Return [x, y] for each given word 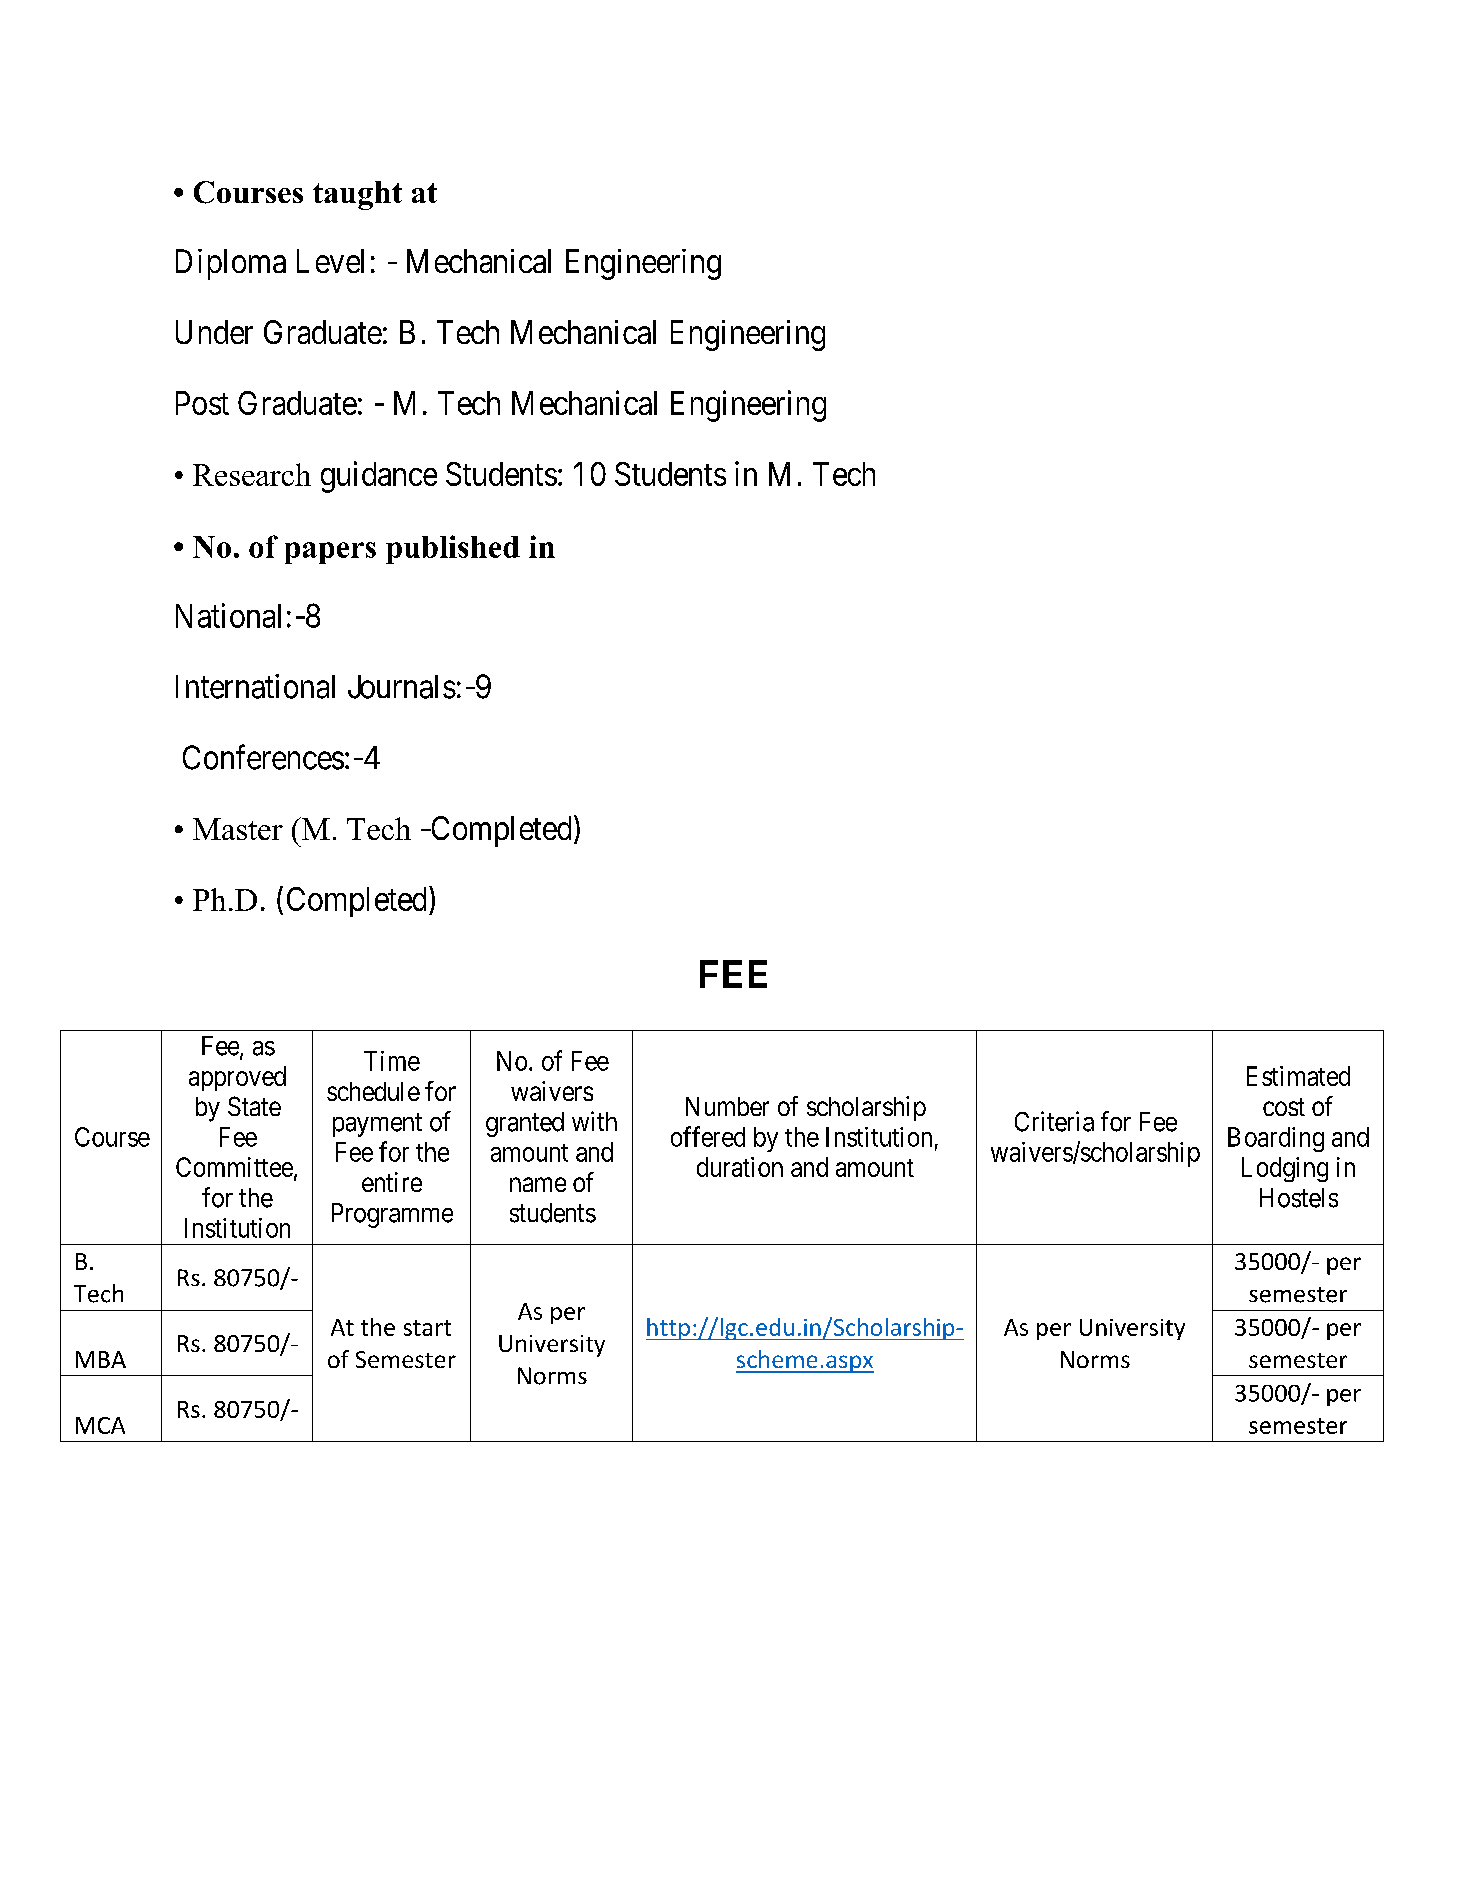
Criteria [1054, 1121]
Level [330, 261]
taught [357, 195]
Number [727, 1106]
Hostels [1299, 1198]
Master [238, 829]
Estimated [1298, 1076]
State [254, 1106]
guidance [379, 477]
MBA [101, 1359]
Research [252, 474]
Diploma [231, 264]
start [427, 1328]
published [453, 549]
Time [392, 1061]
